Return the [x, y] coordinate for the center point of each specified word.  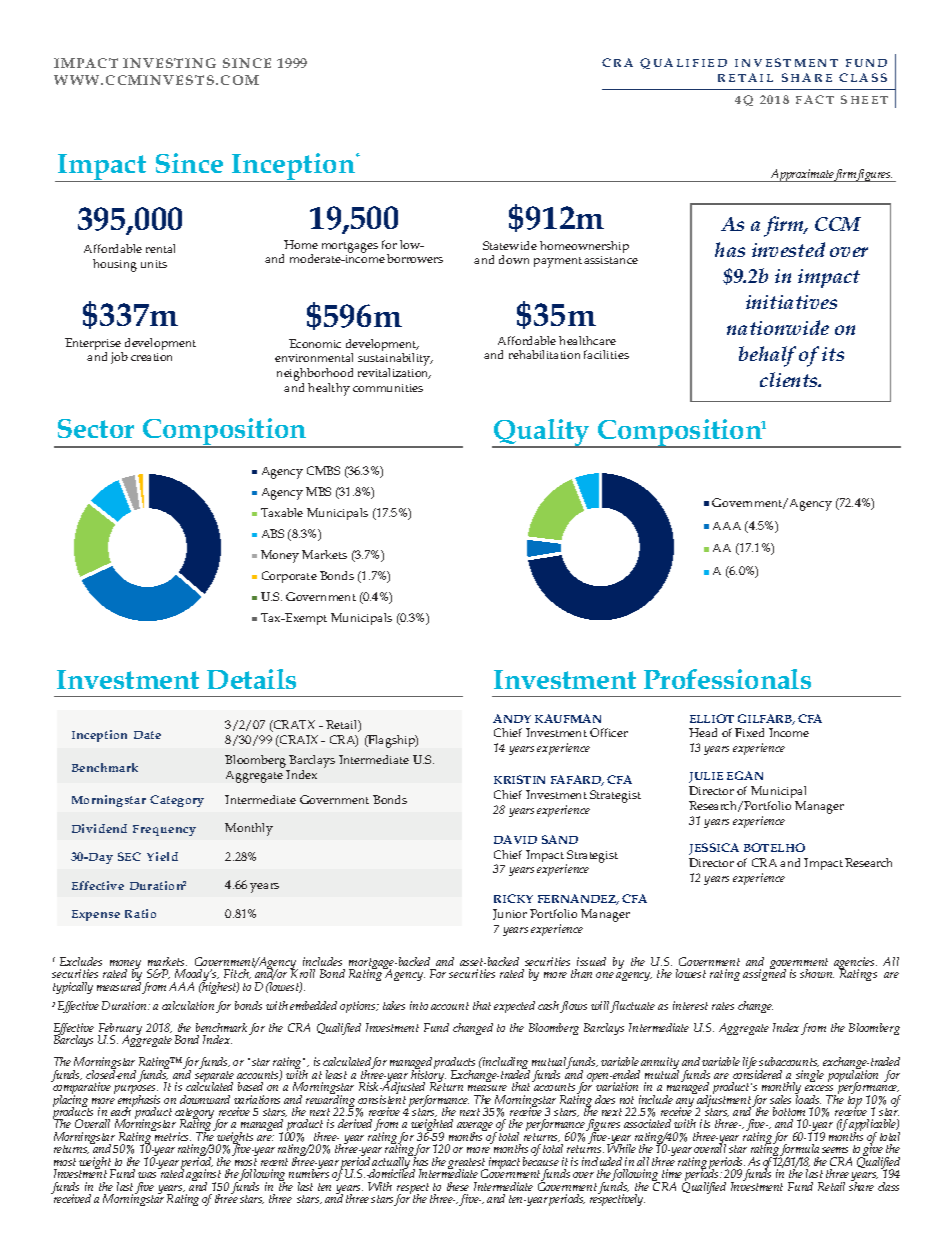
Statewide [510, 245]
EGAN [745, 775]
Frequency [164, 830]
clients [790, 379]
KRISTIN [519, 779]
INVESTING [169, 63]
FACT [815, 99]
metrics [172, 1135]
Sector [96, 428]
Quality [542, 433]
